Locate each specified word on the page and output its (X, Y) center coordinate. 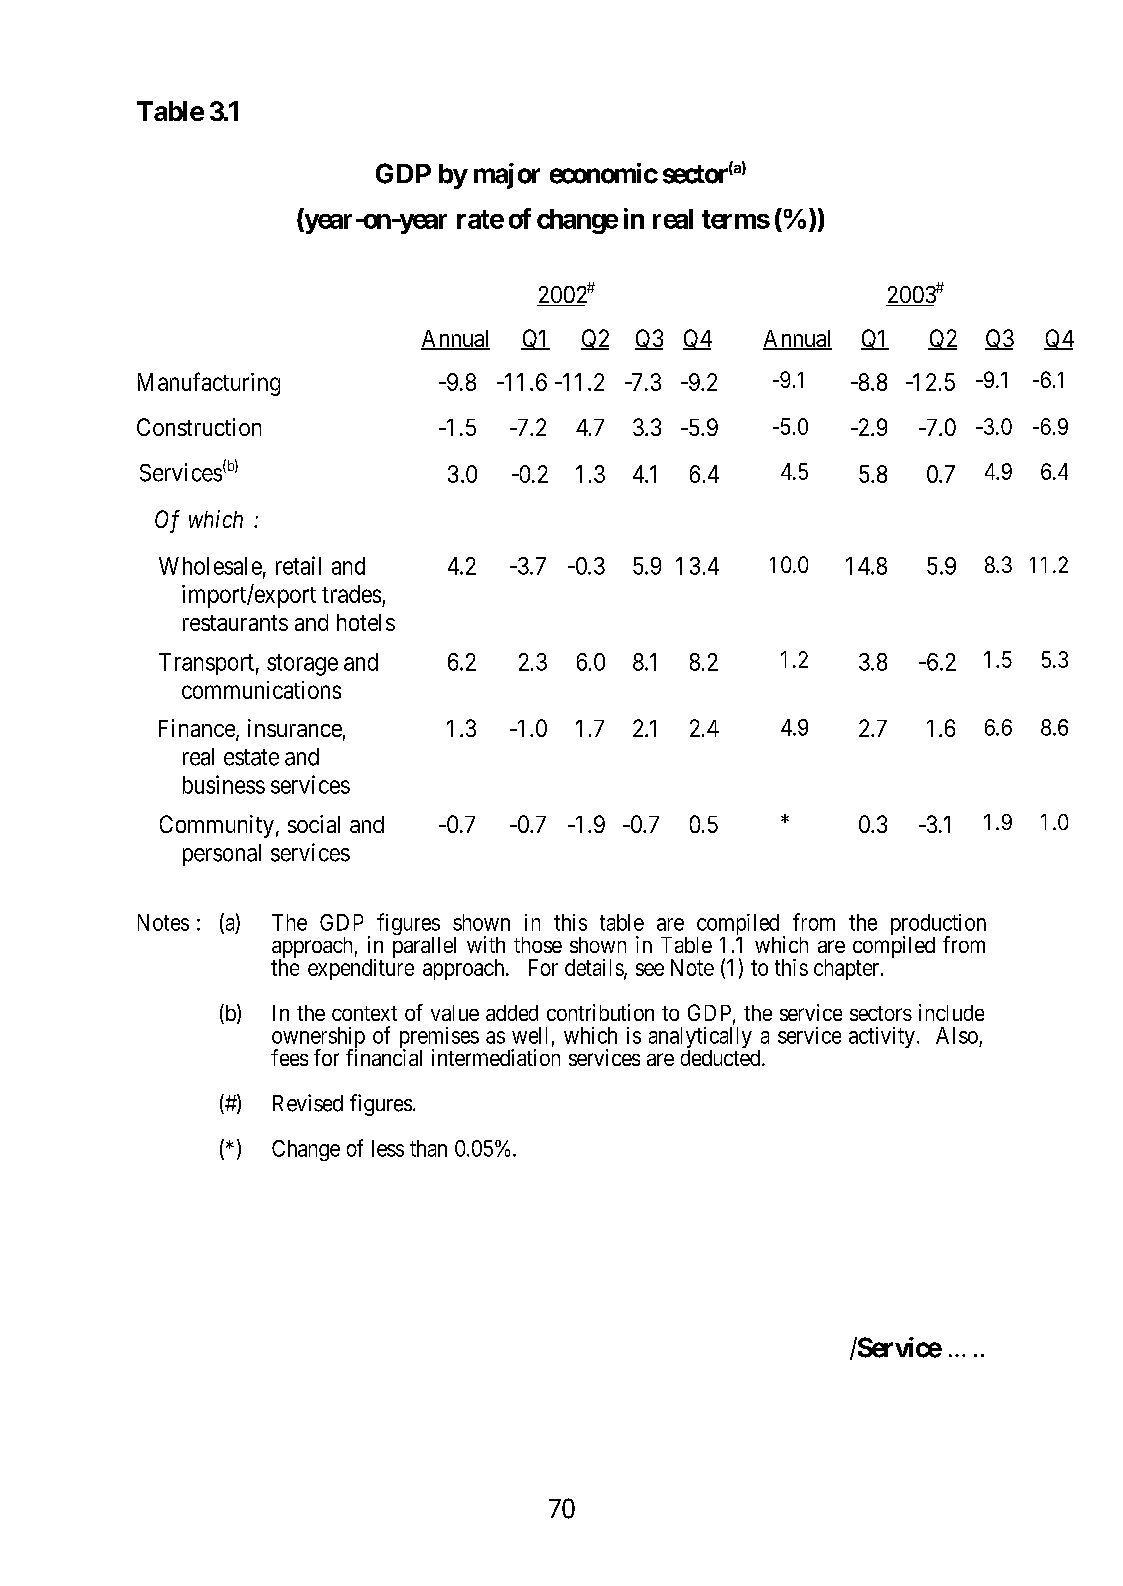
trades (351, 594)
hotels (366, 622)
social (314, 824)
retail (298, 565)
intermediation (496, 1057)
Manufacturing (209, 384)
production (938, 926)
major (507, 176)
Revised (308, 1103)
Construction (199, 427)
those (538, 945)
